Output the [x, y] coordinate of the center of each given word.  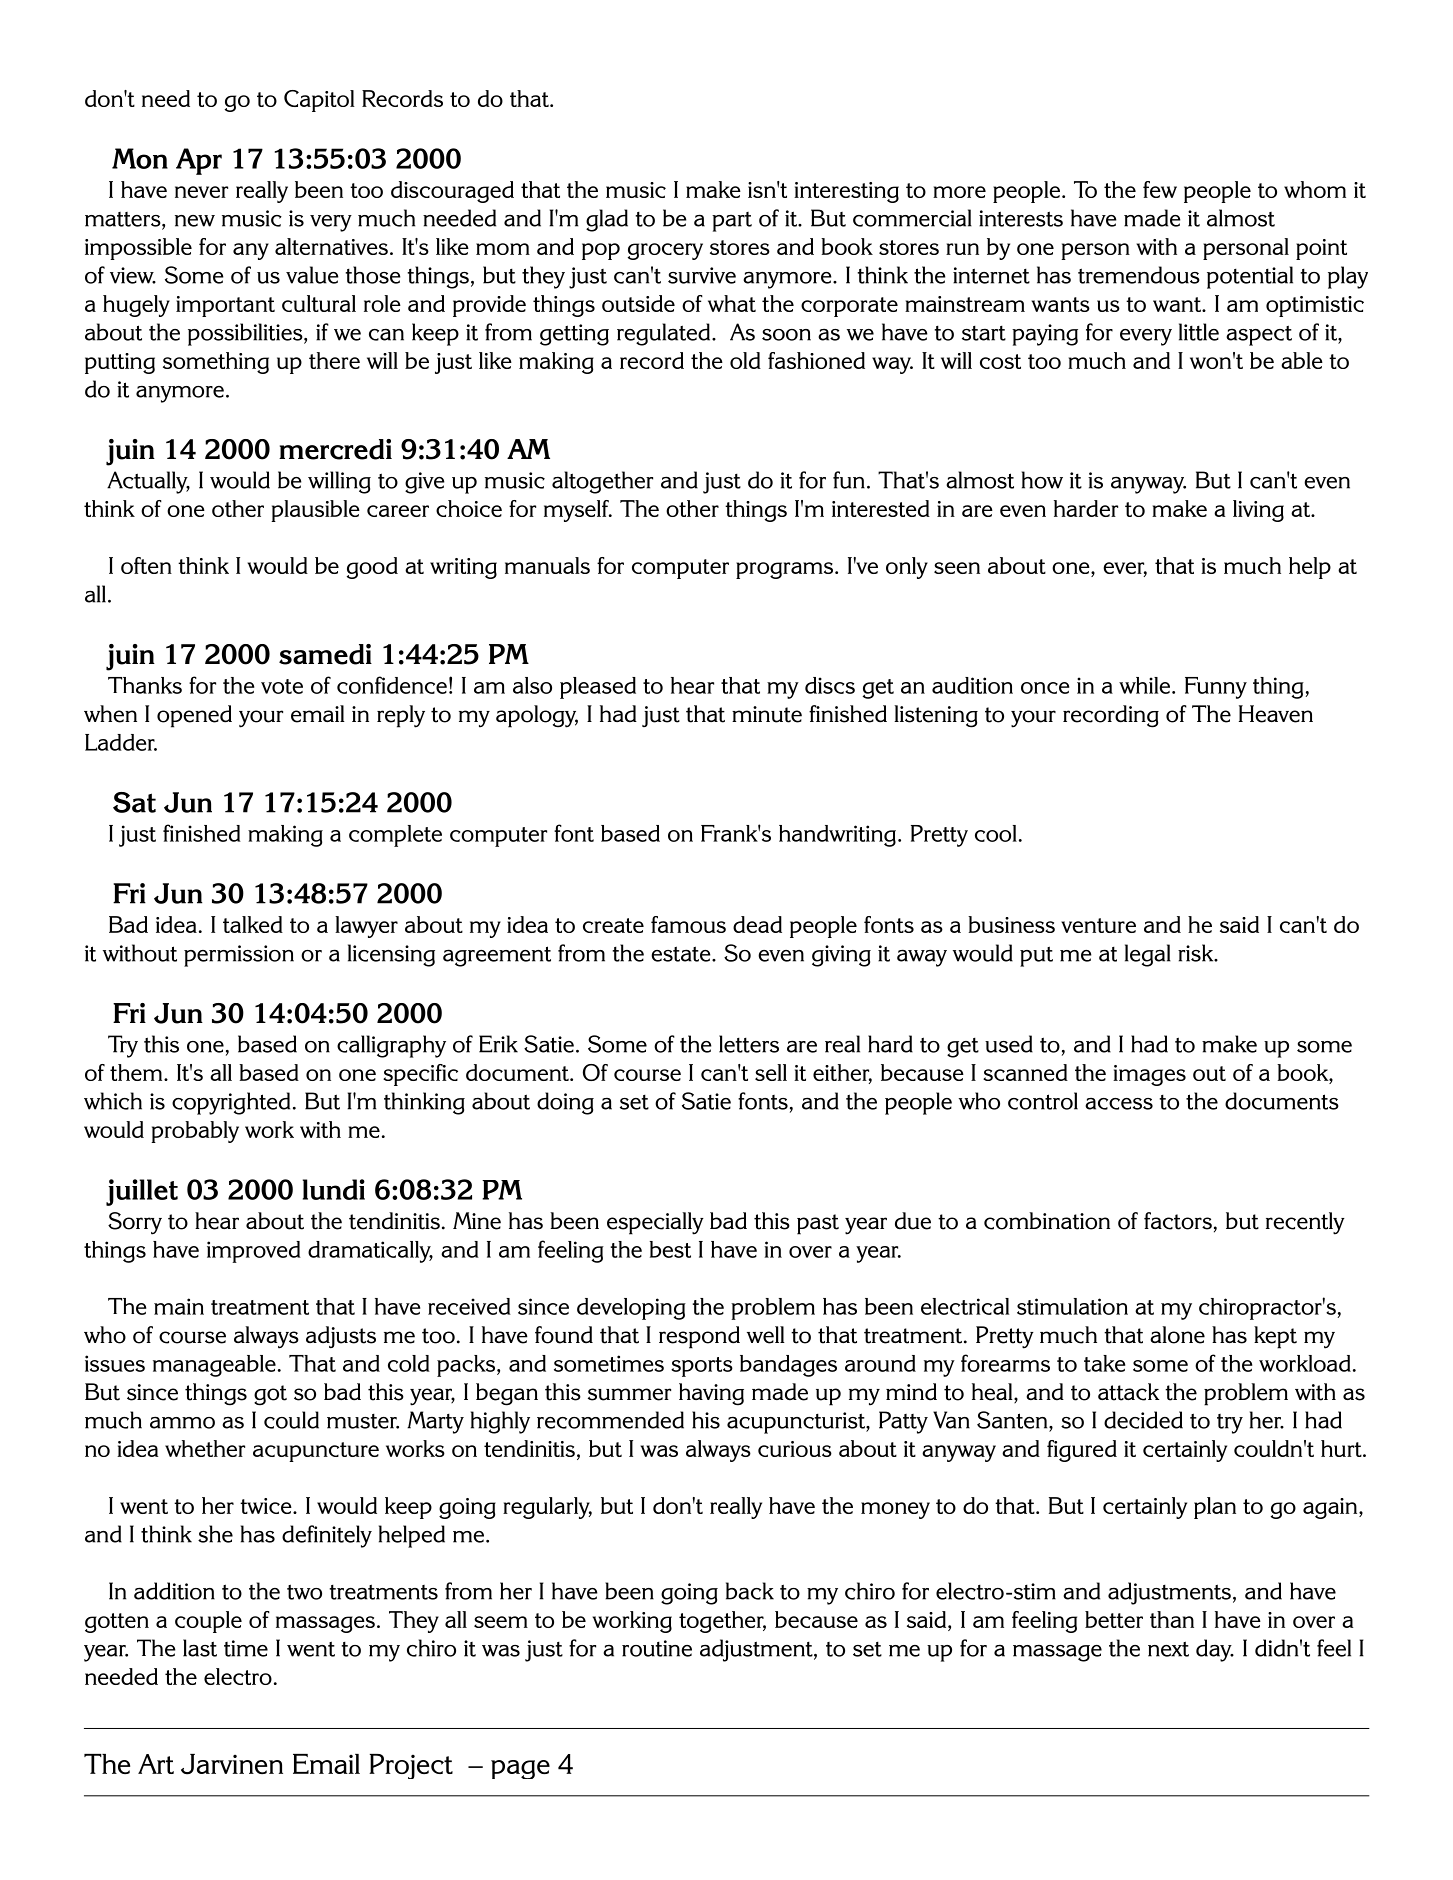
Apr [199, 161]
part [732, 222]
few [1160, 189]
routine [657, 1648]
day [1215, 1650]
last [200, 1648]
